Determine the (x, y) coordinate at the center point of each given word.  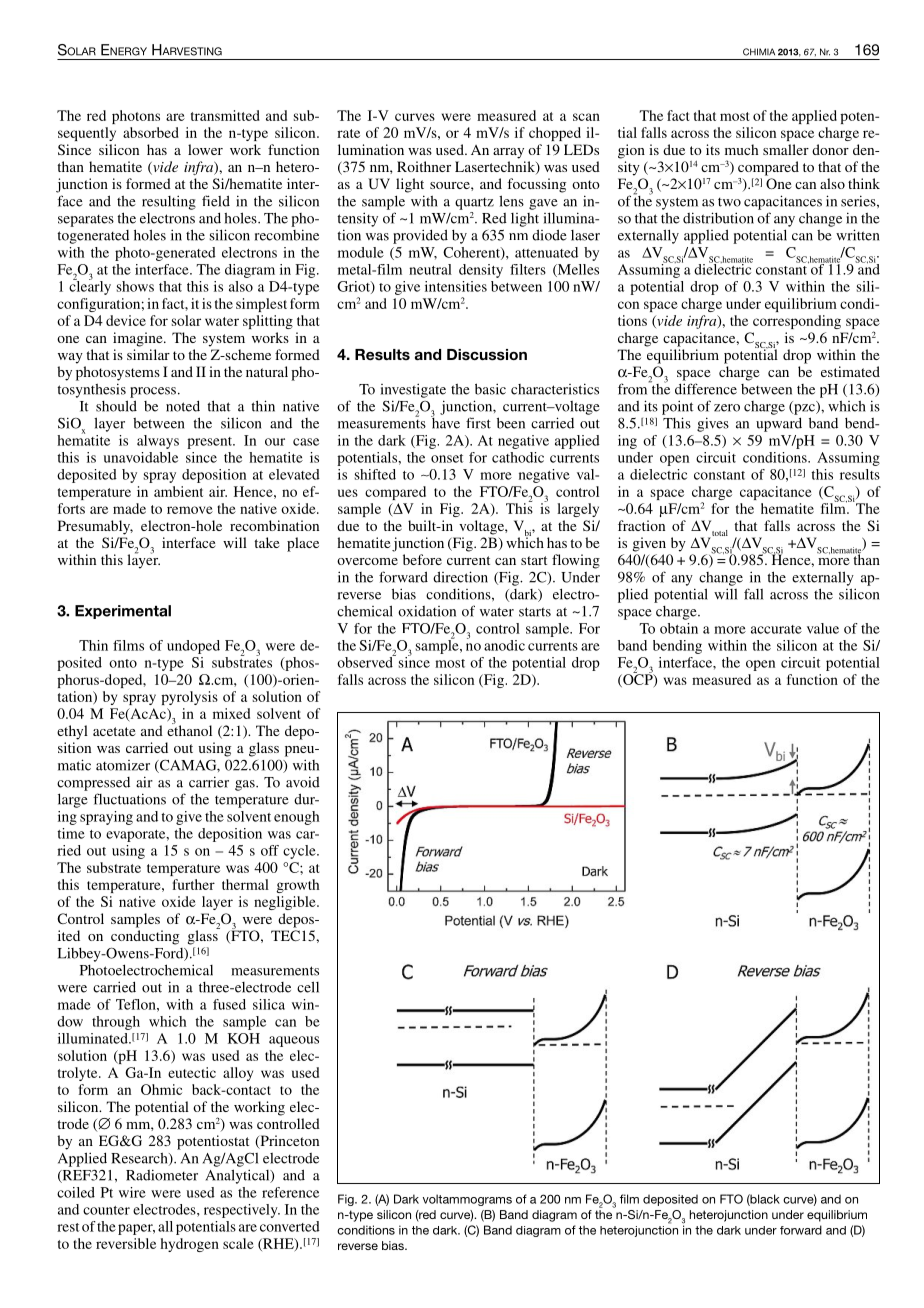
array (508, 153)
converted (290, 1226)
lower (205, 149)
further (194, 884)
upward (779, 424)
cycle (300, 852)
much (742, 149)
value (823, 628)
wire (132, 1192)
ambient (178, 491)
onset (447, 458)
